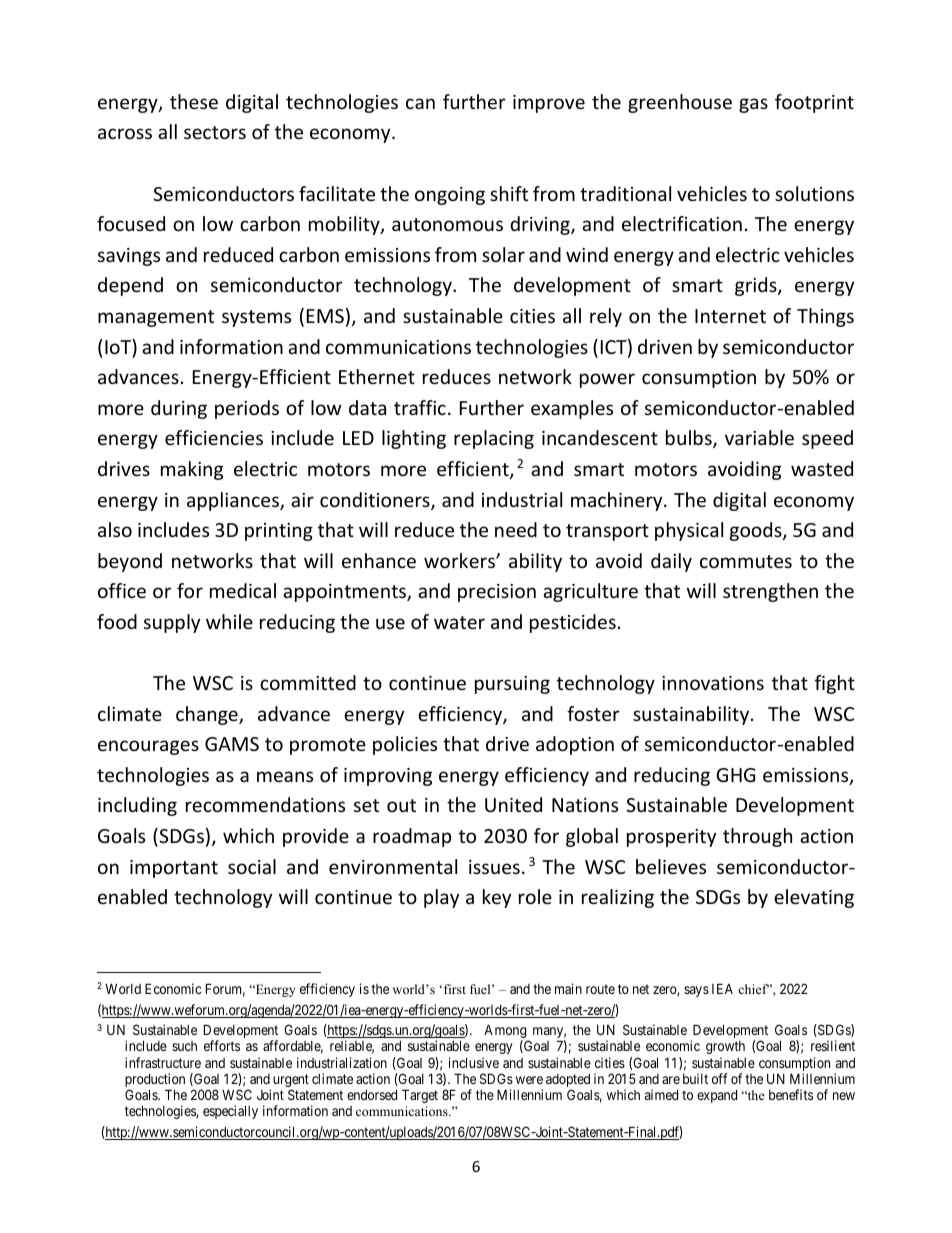 The width and height of the page is (952, 1233). What do you see at coordinates (229, 621) in the page?
I see `while` at bounding box center [229, 621].
